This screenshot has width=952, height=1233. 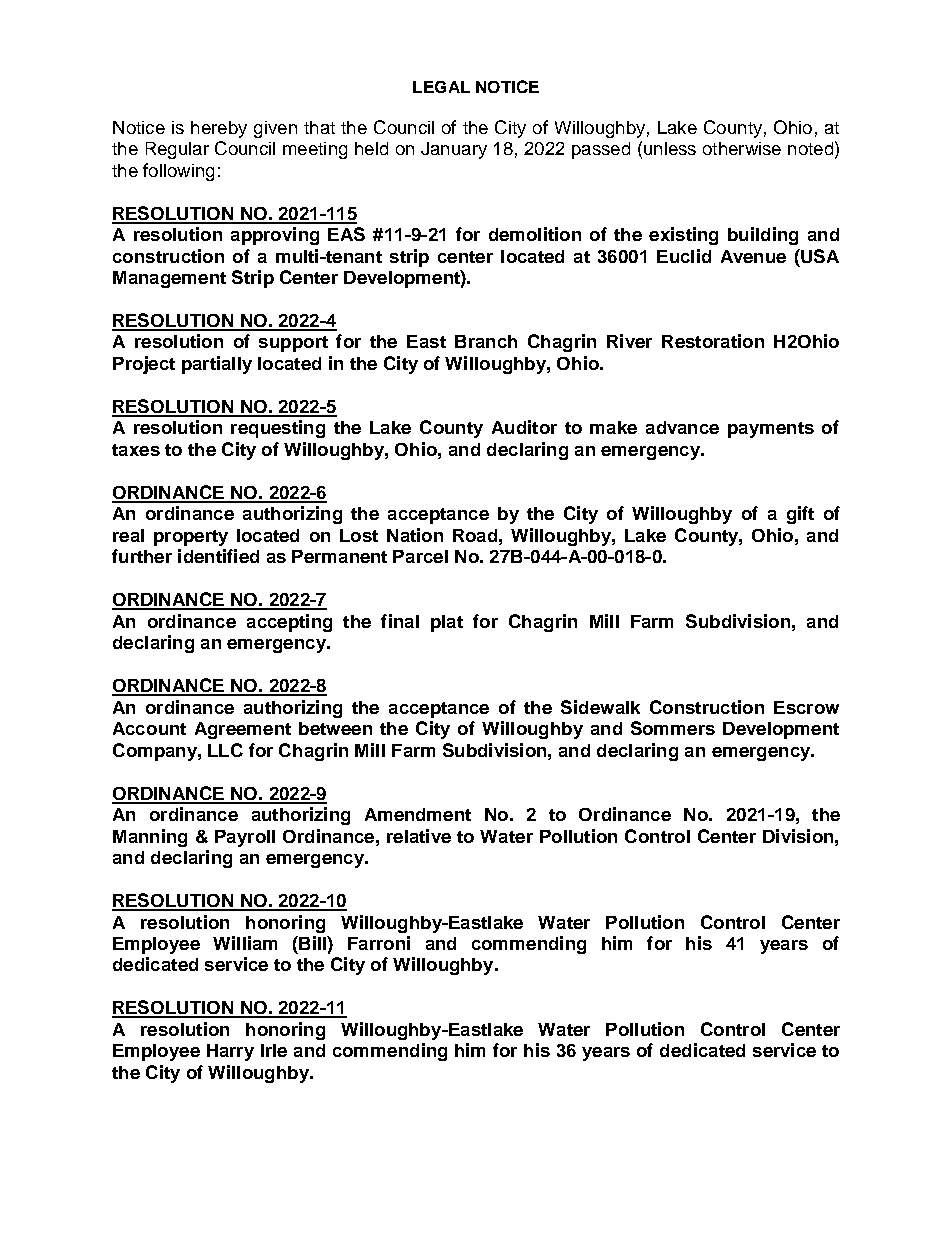 I want to click on Parcel, so click(x=420, y=556).
